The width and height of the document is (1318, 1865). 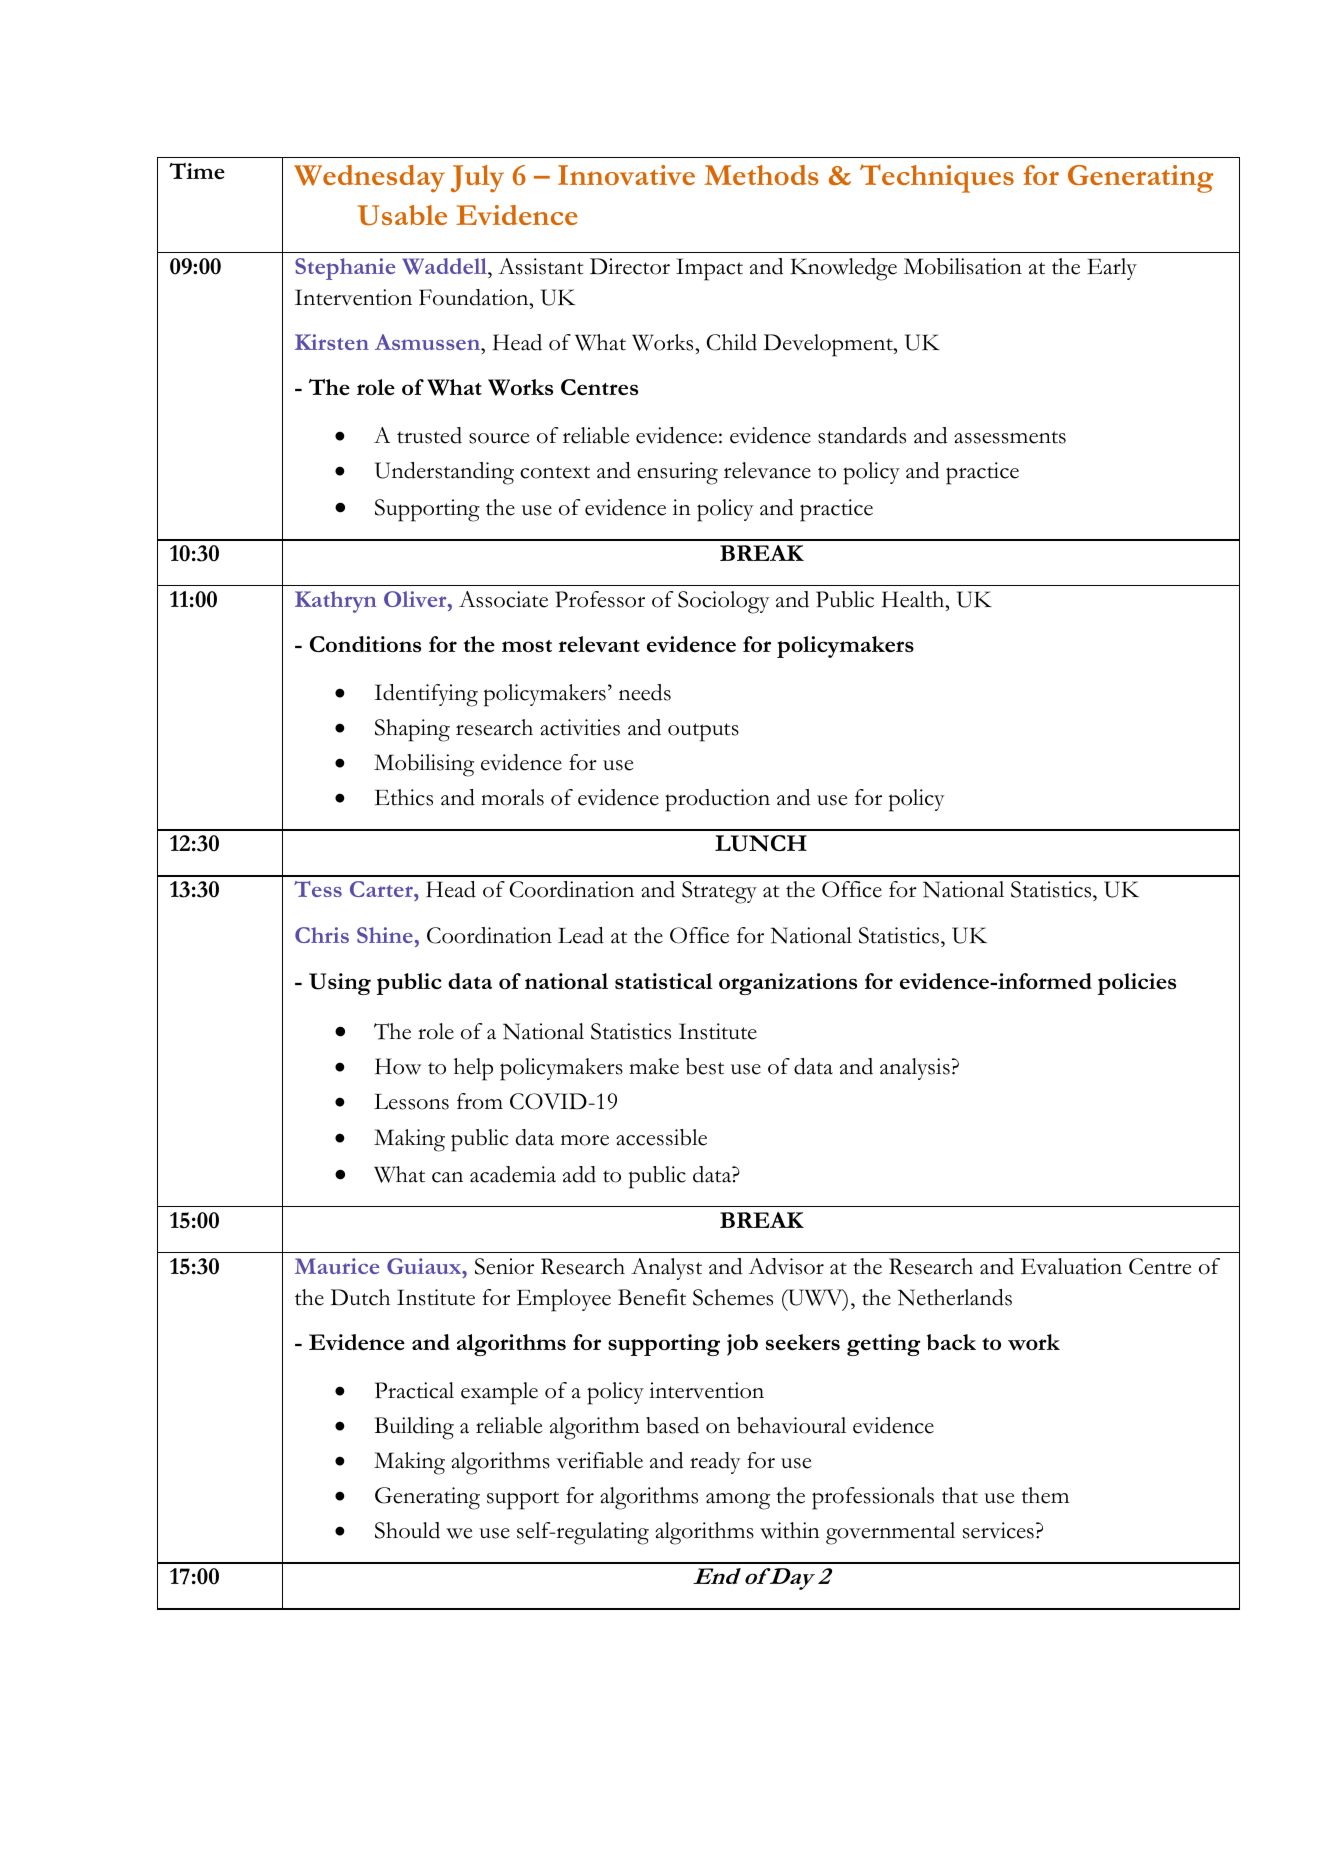 What do you see at coordinates (369, 179) in the document?
I see `Wednesday` at bounding box center [369, 179].
